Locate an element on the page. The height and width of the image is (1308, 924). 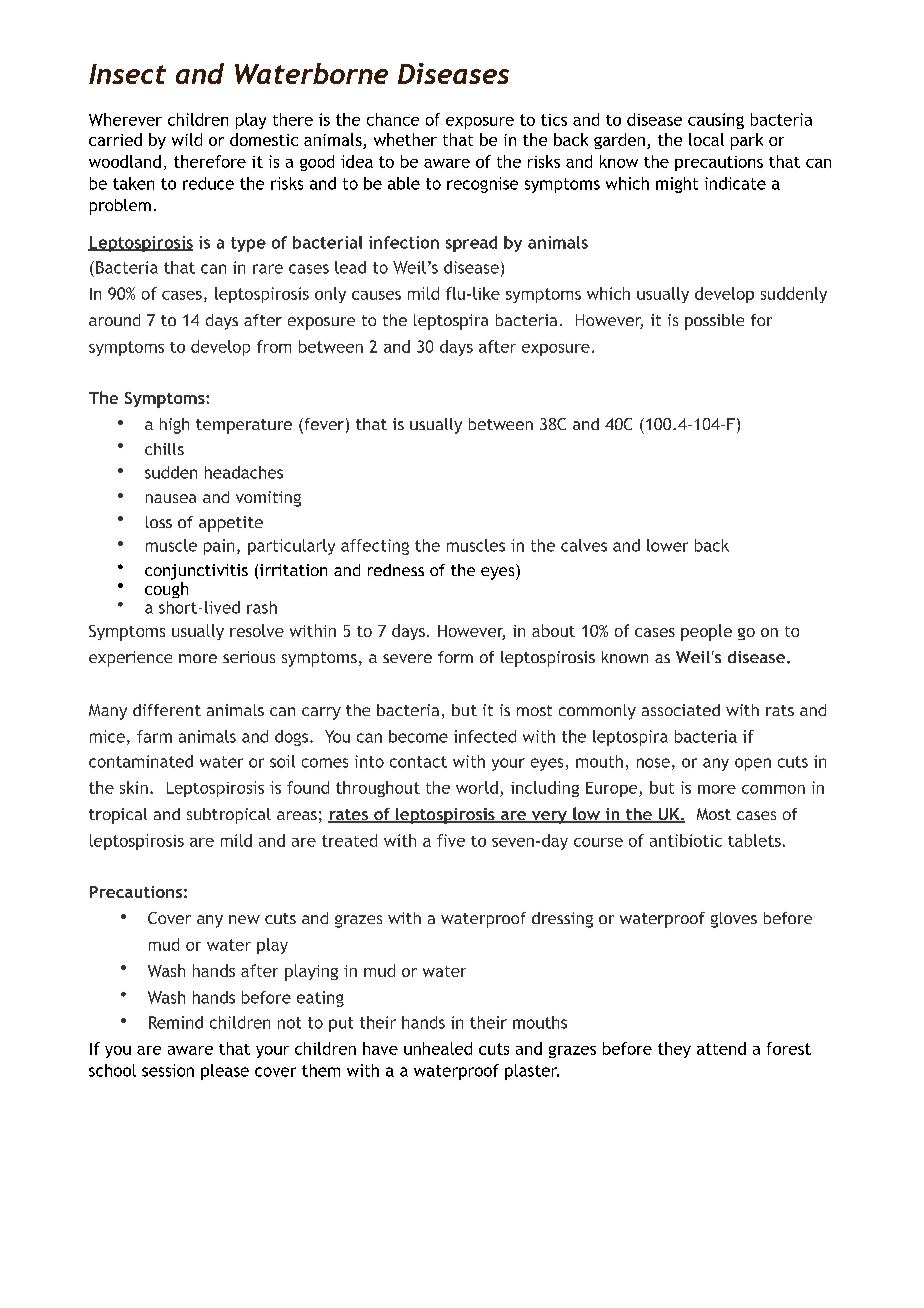
become is located at coordinates (418, 736).
